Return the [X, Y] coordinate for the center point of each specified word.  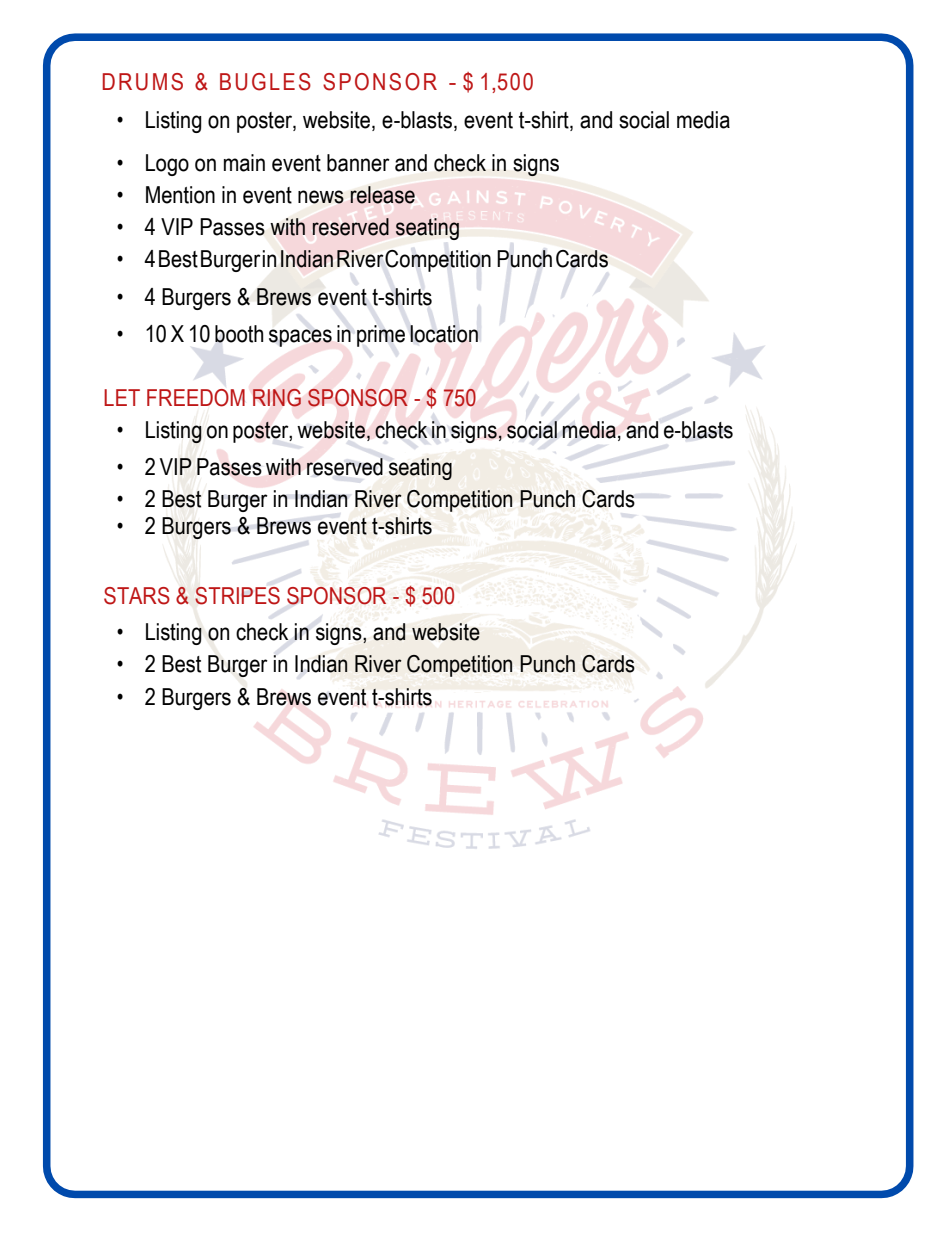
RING [277, 398]
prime [381, 336]
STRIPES [237, 596]
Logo [167, 165]
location [444, 334]
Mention [180, 195]
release [382, 195]
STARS [137, 596]
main [244, 163]
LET [122, 397]
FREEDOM [196, 398]
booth [239, 334]
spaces [300, 338]
